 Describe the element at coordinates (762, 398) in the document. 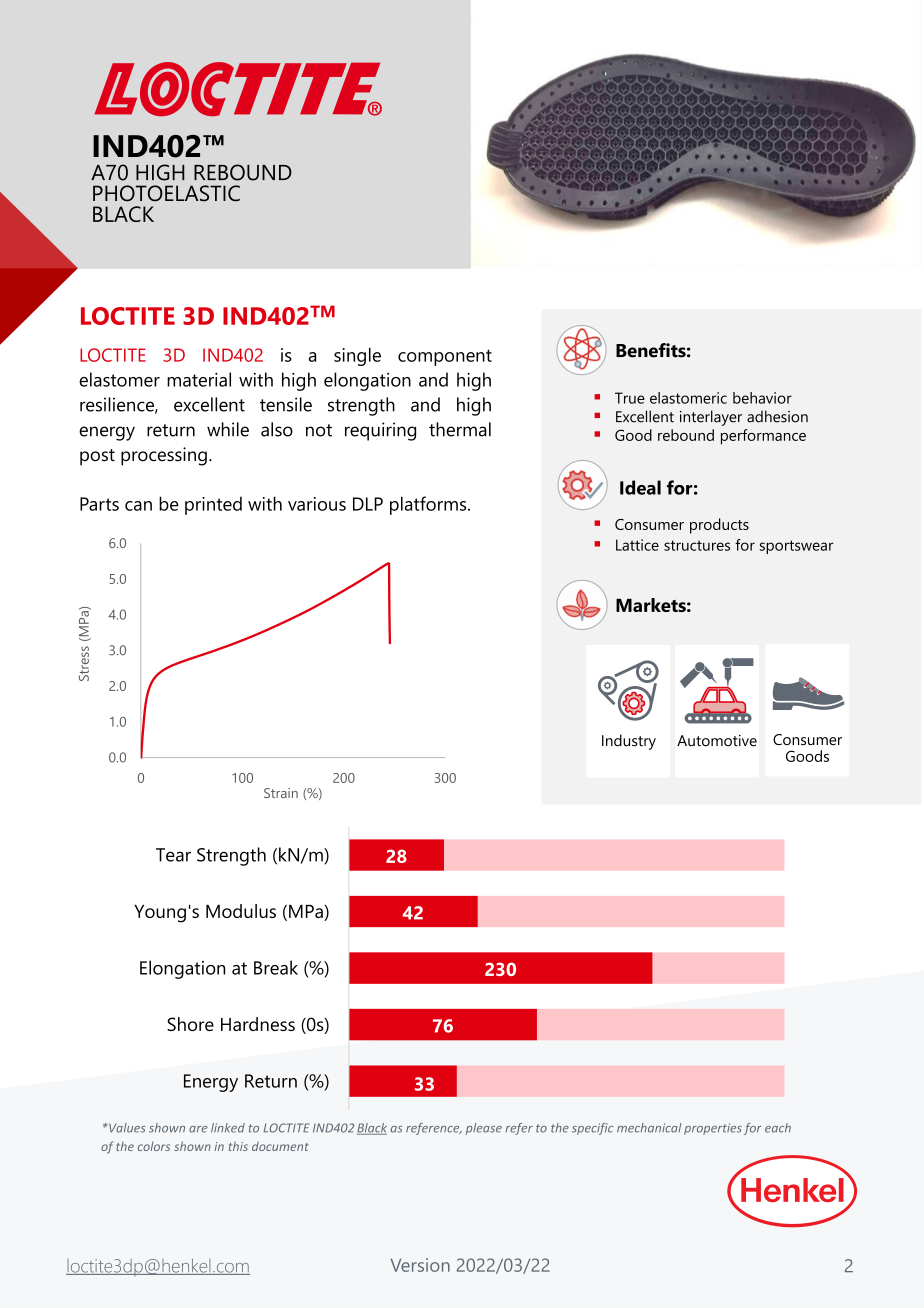

I see `behavior` at that location.
